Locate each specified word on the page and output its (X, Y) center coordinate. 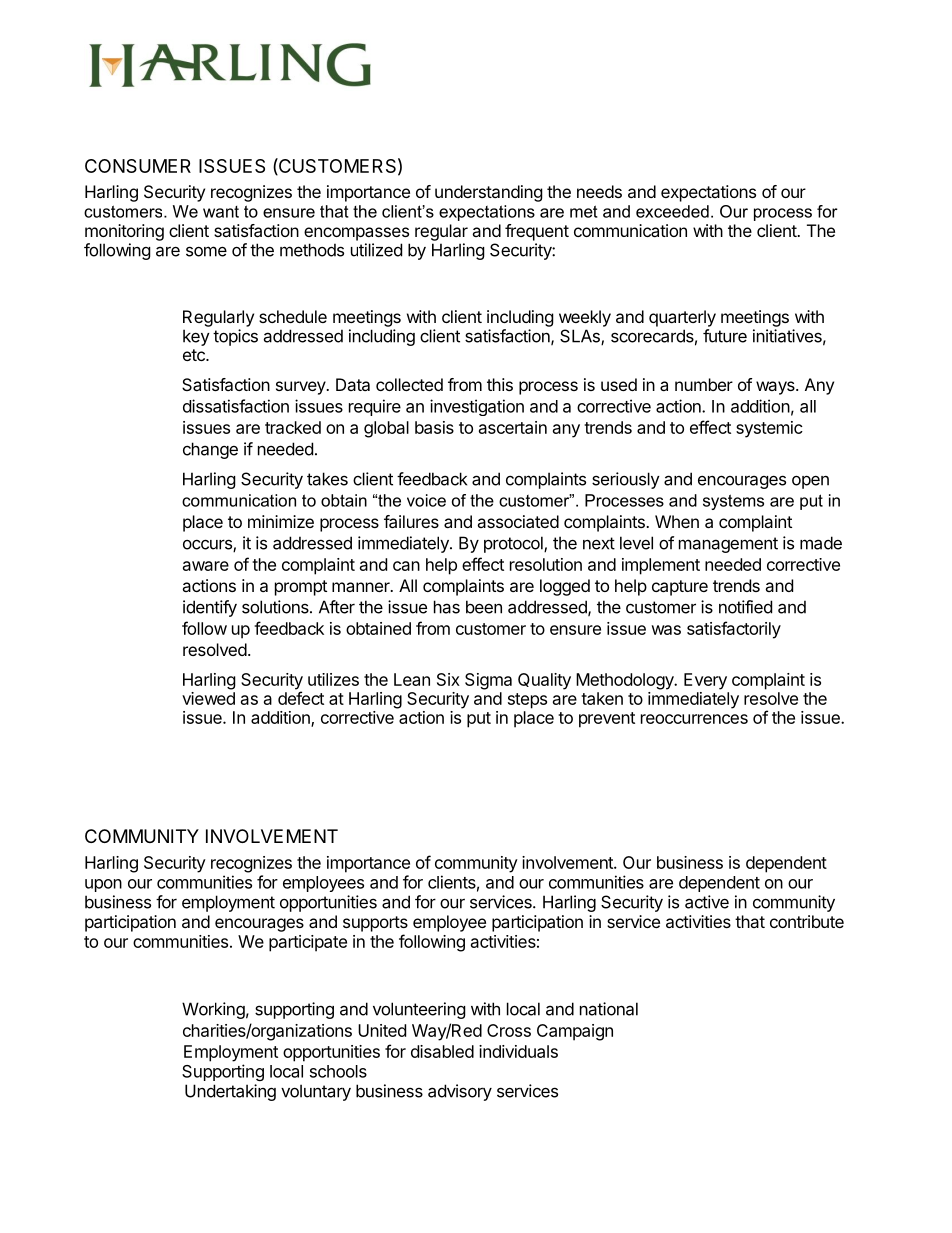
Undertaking (230, 1092)
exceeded (672, 211)
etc (195, 355)
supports (375, 924)
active (707, 902)
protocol (514, 544)
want (221, 212)
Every (705, 681)
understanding (489, 193)
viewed (208, 698)
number (704, 384)
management (728, 545)
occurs (208, 545)
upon (103, 885)
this (500, 384)
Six (448, 679)
